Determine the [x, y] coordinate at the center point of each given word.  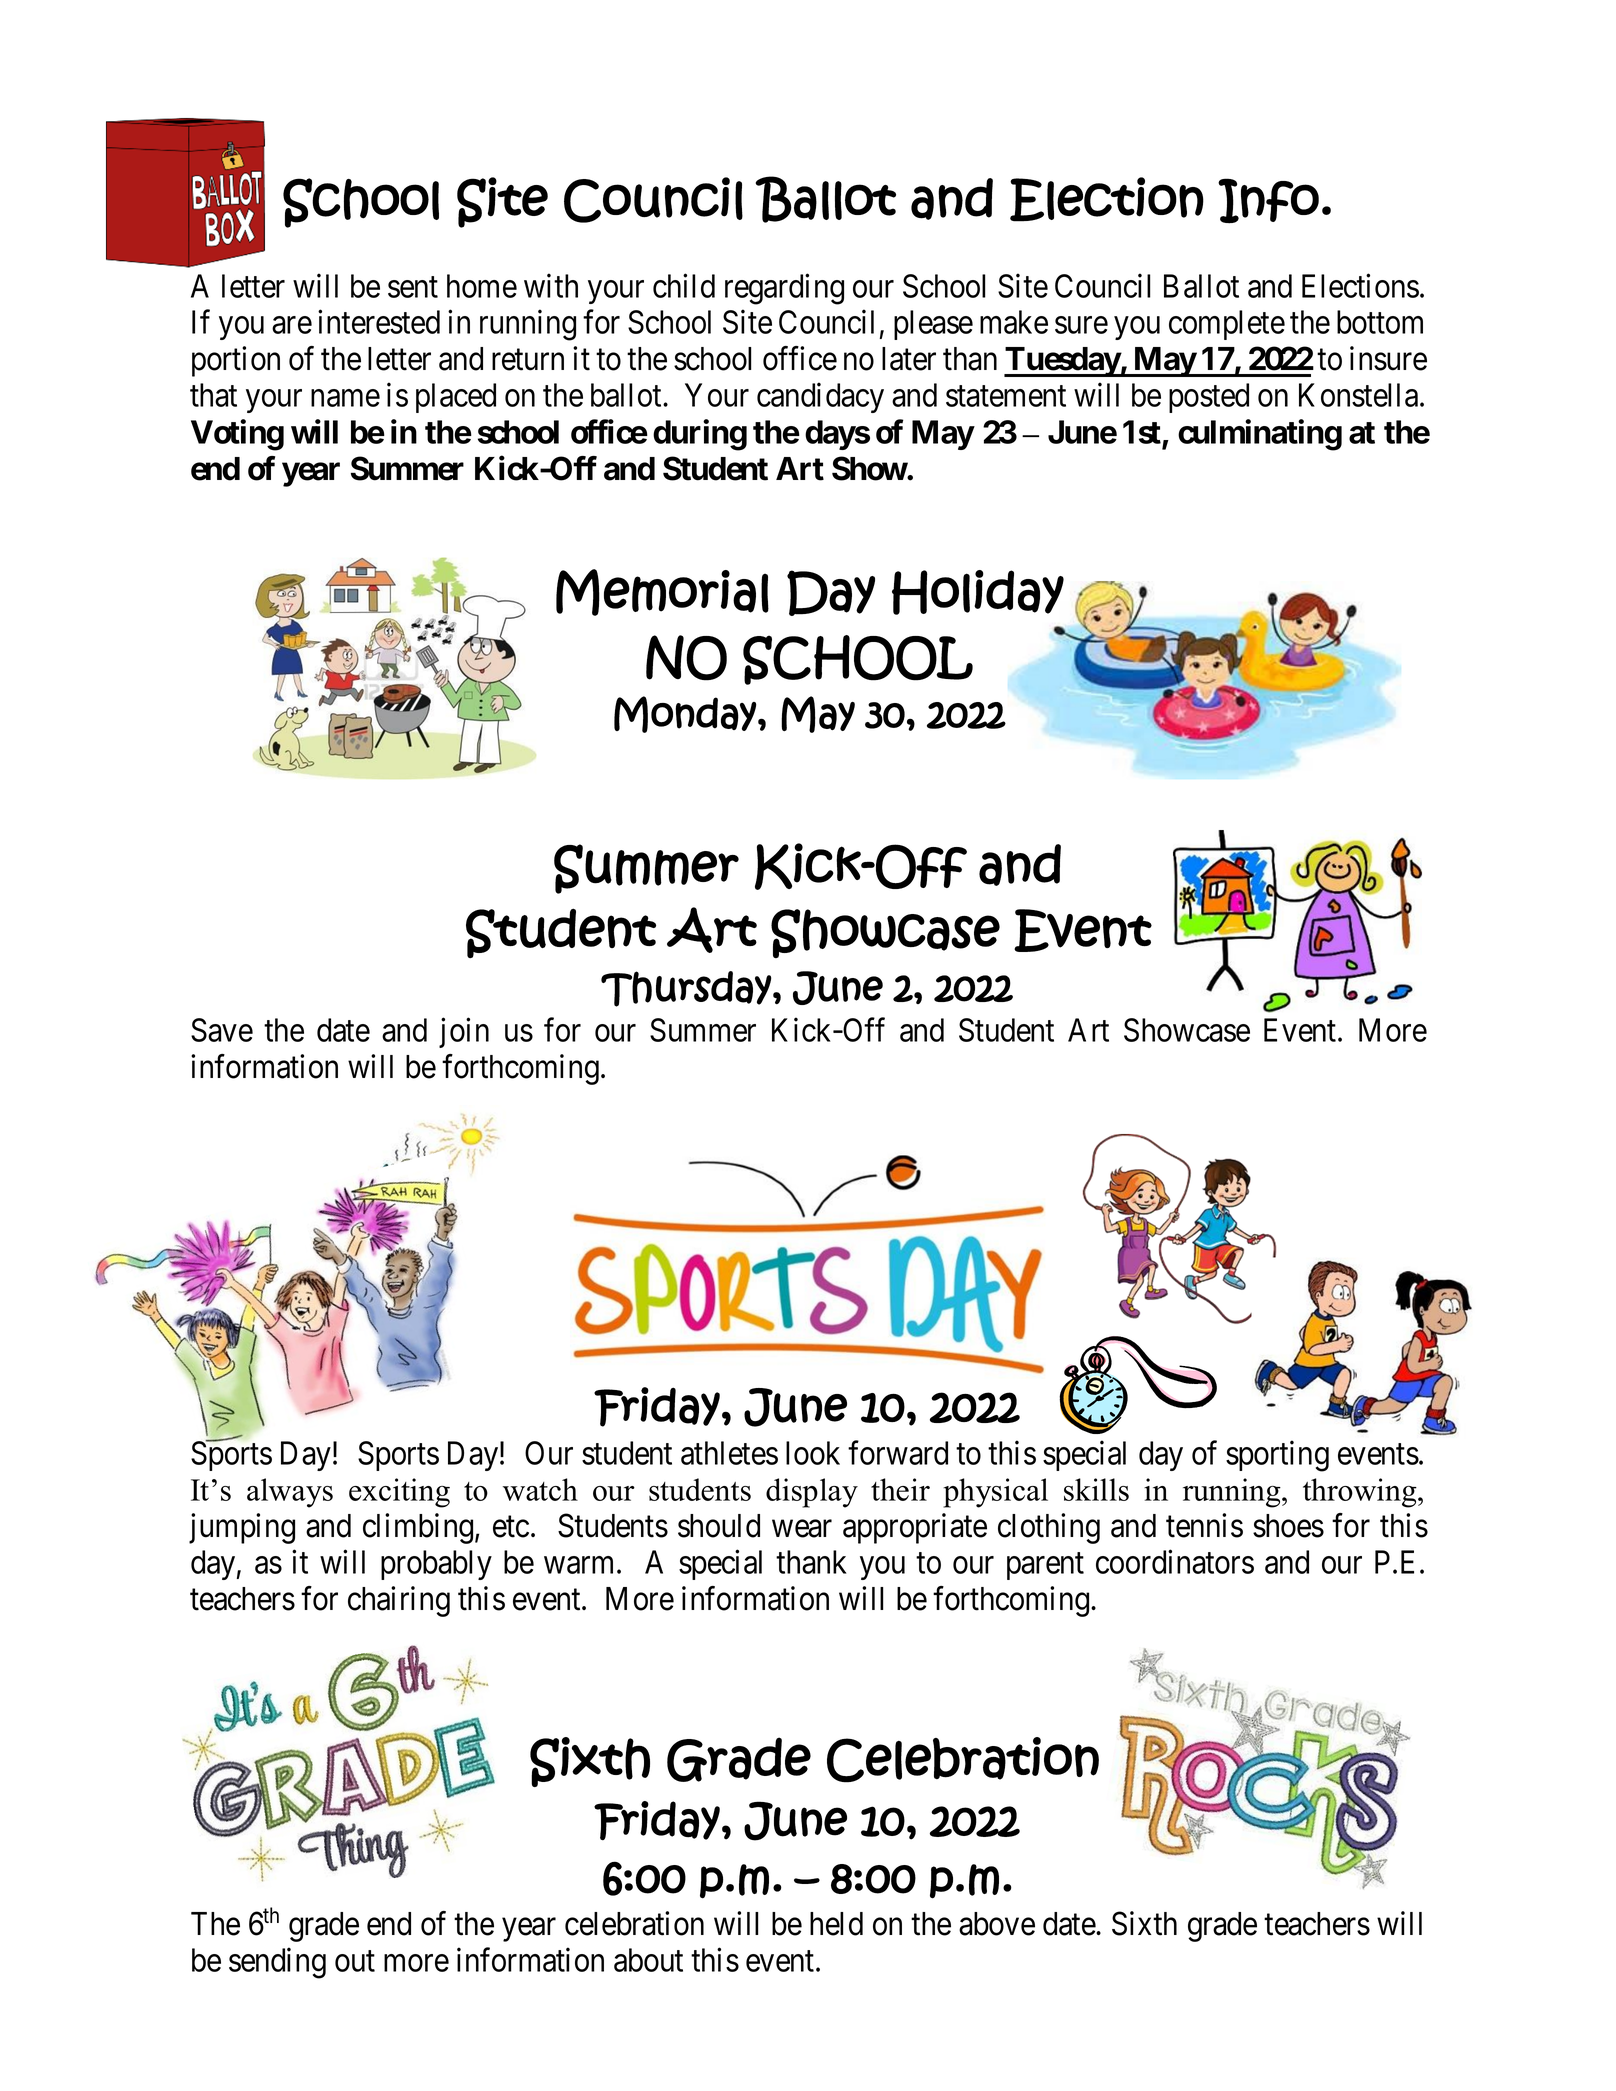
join [464, 1033]
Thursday [686, 989]
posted [1209, 398]
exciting [399, 1493]
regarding [784, 289]
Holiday [978, 592]
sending [277, 1963]
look [813, 1453]
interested [379, 322]
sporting [1277, 1456]
